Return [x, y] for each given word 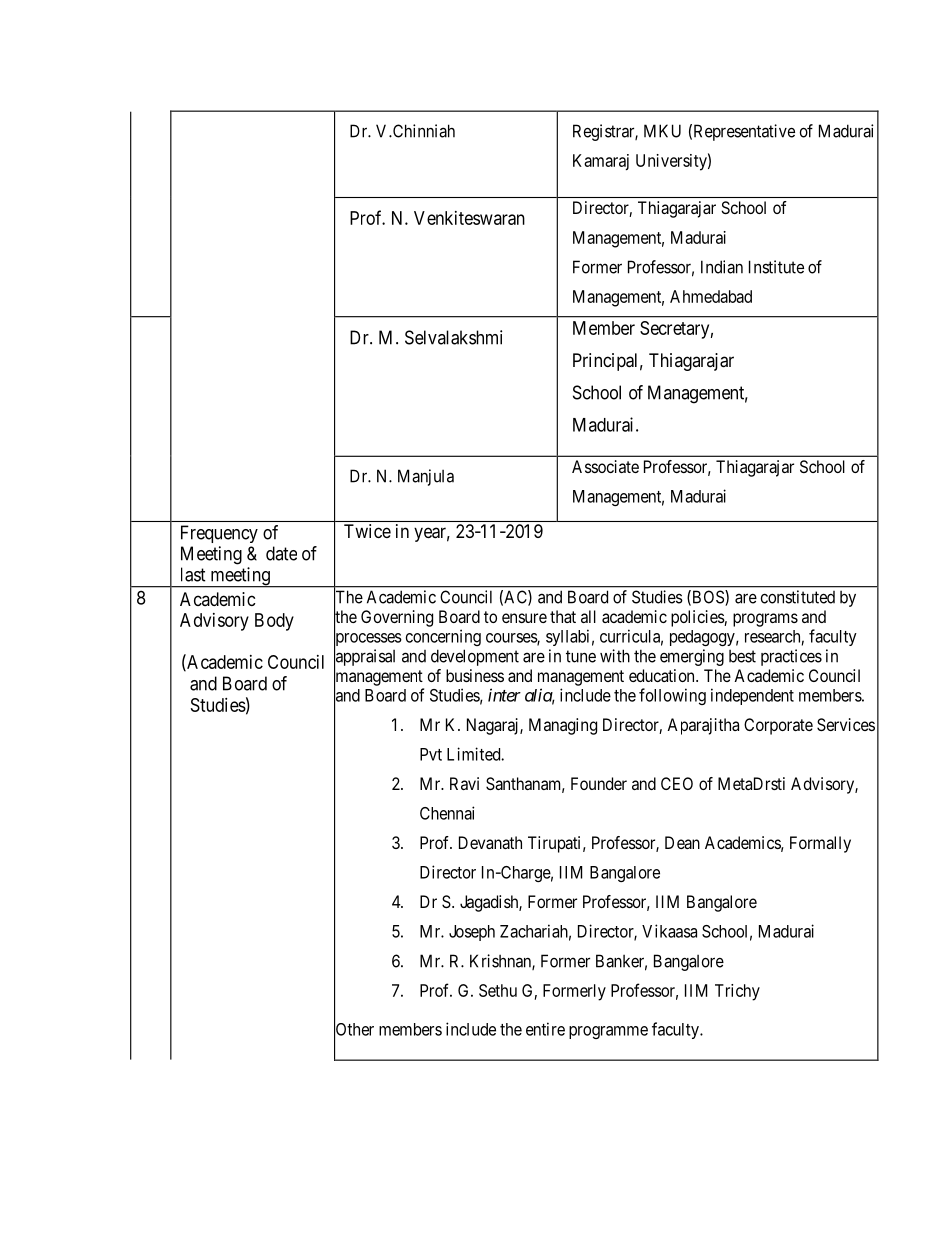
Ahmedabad [711, 296]
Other [354, 1029]
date [281, 553]
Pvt [431, 754]
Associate [605, 466]
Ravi [464, 783]
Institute [776, 267]
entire [545, 1029]
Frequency [219, 534]
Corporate [778, 726]
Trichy [737, 992]
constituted [798, 597]
